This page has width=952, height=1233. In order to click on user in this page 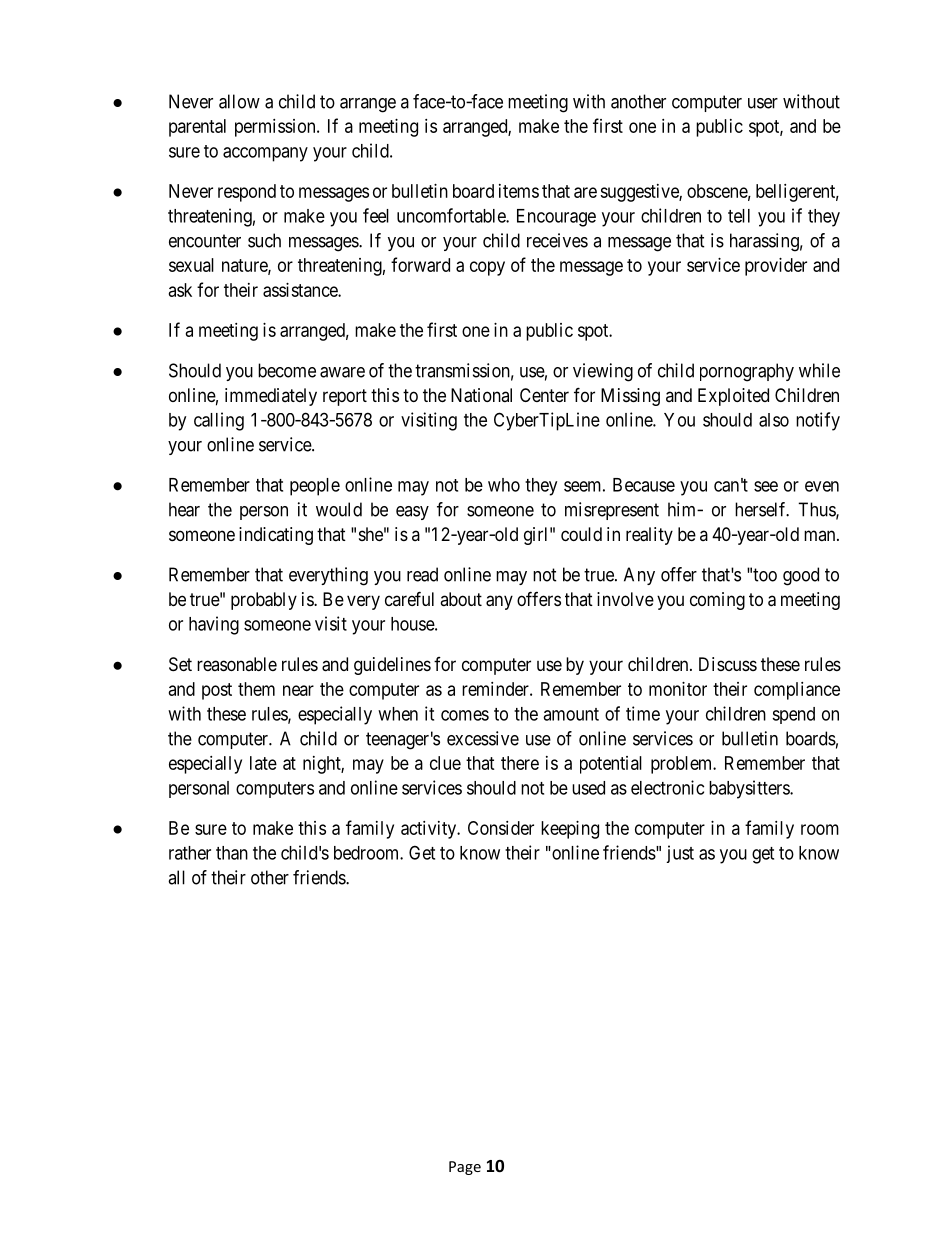, I will do `click(763, 103)`.
